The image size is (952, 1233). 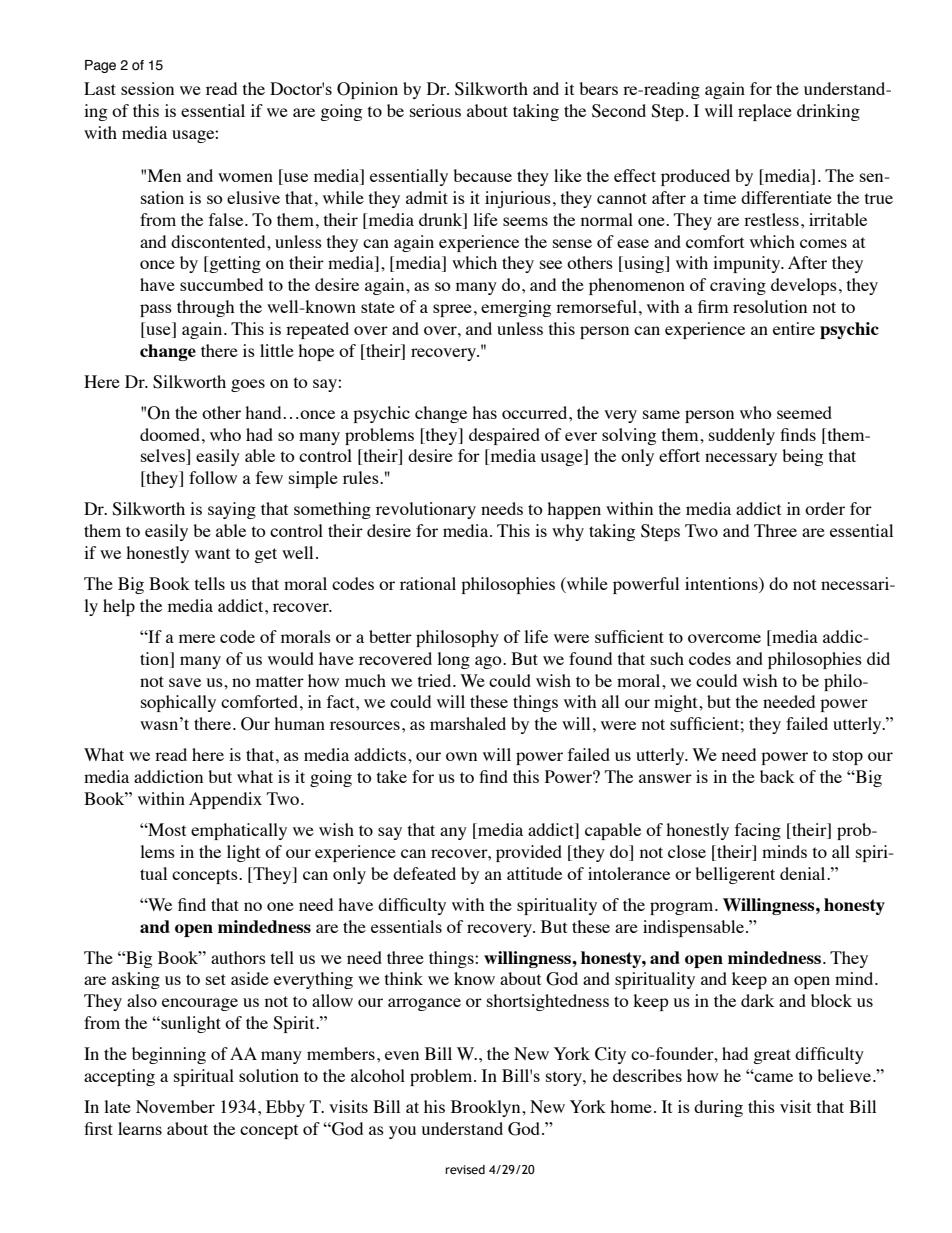 I want to click on replace, so click(x=765, y=112).
